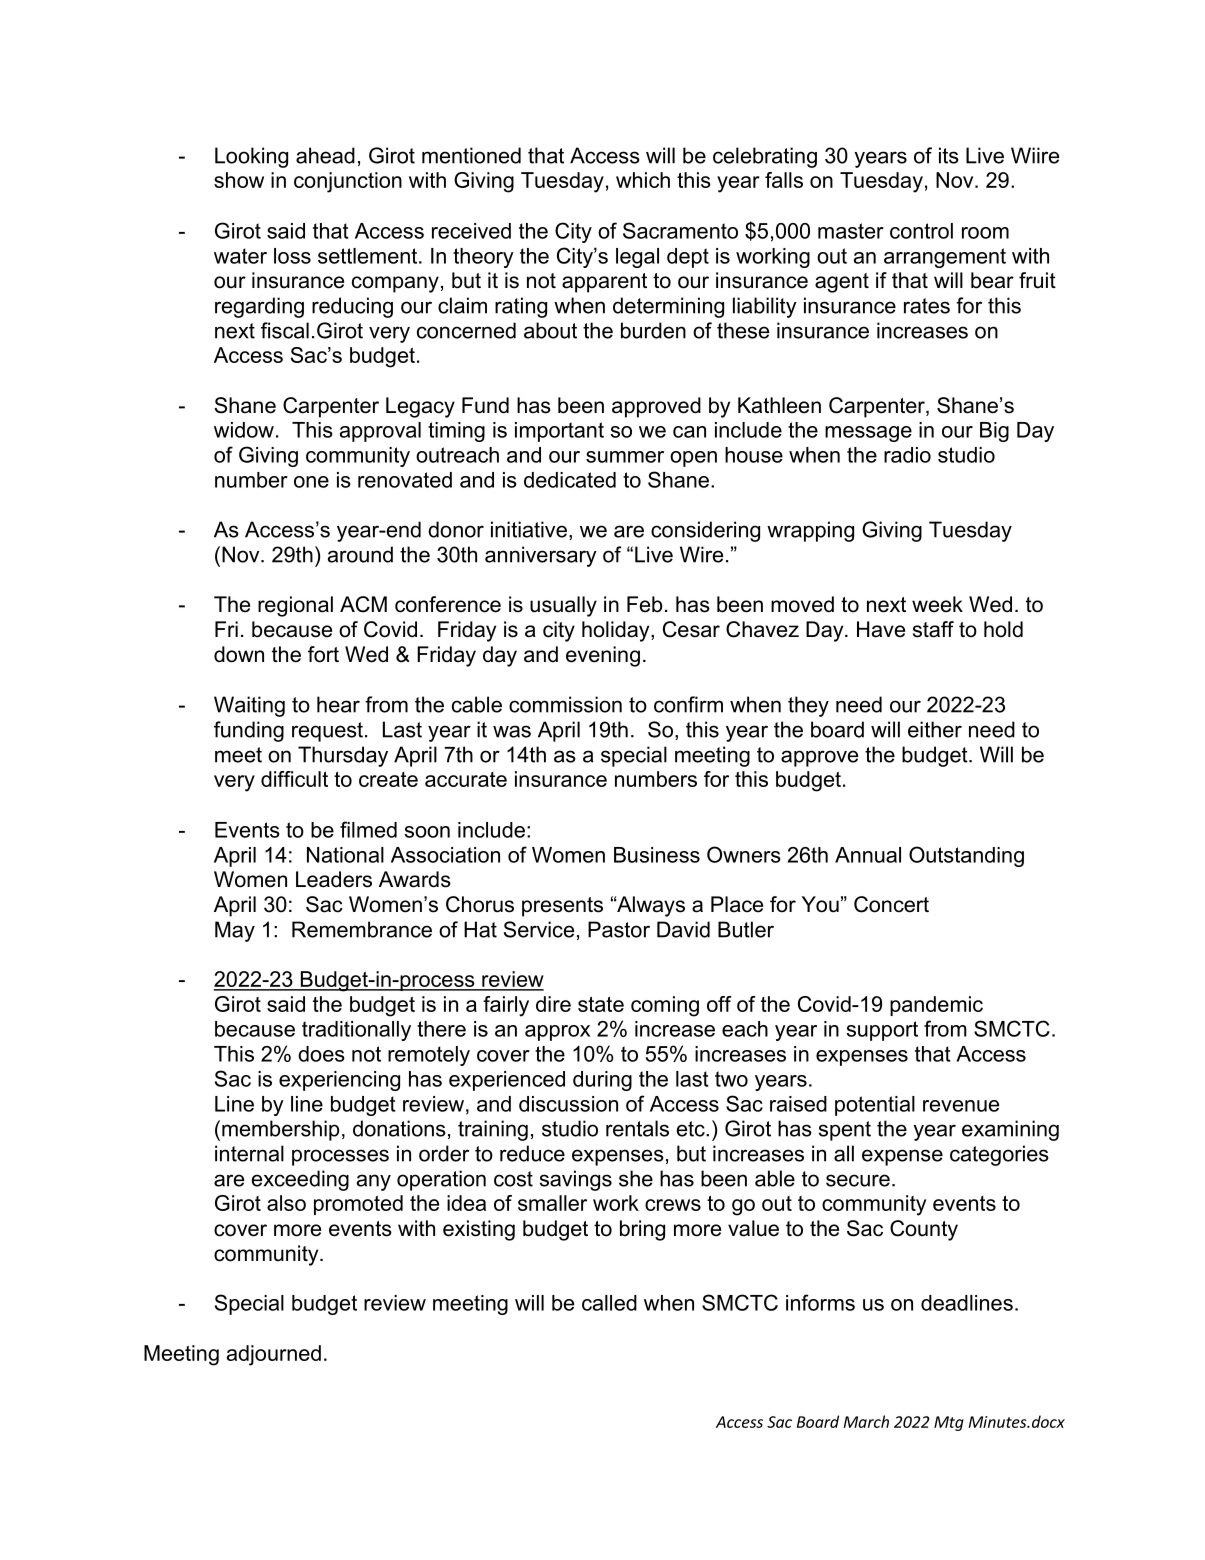 Image resolution: width=1205 pixels, height=1560 pixels. Describe the element at coordinates (637, 1128) in the document. I see `rentals` at that location.
